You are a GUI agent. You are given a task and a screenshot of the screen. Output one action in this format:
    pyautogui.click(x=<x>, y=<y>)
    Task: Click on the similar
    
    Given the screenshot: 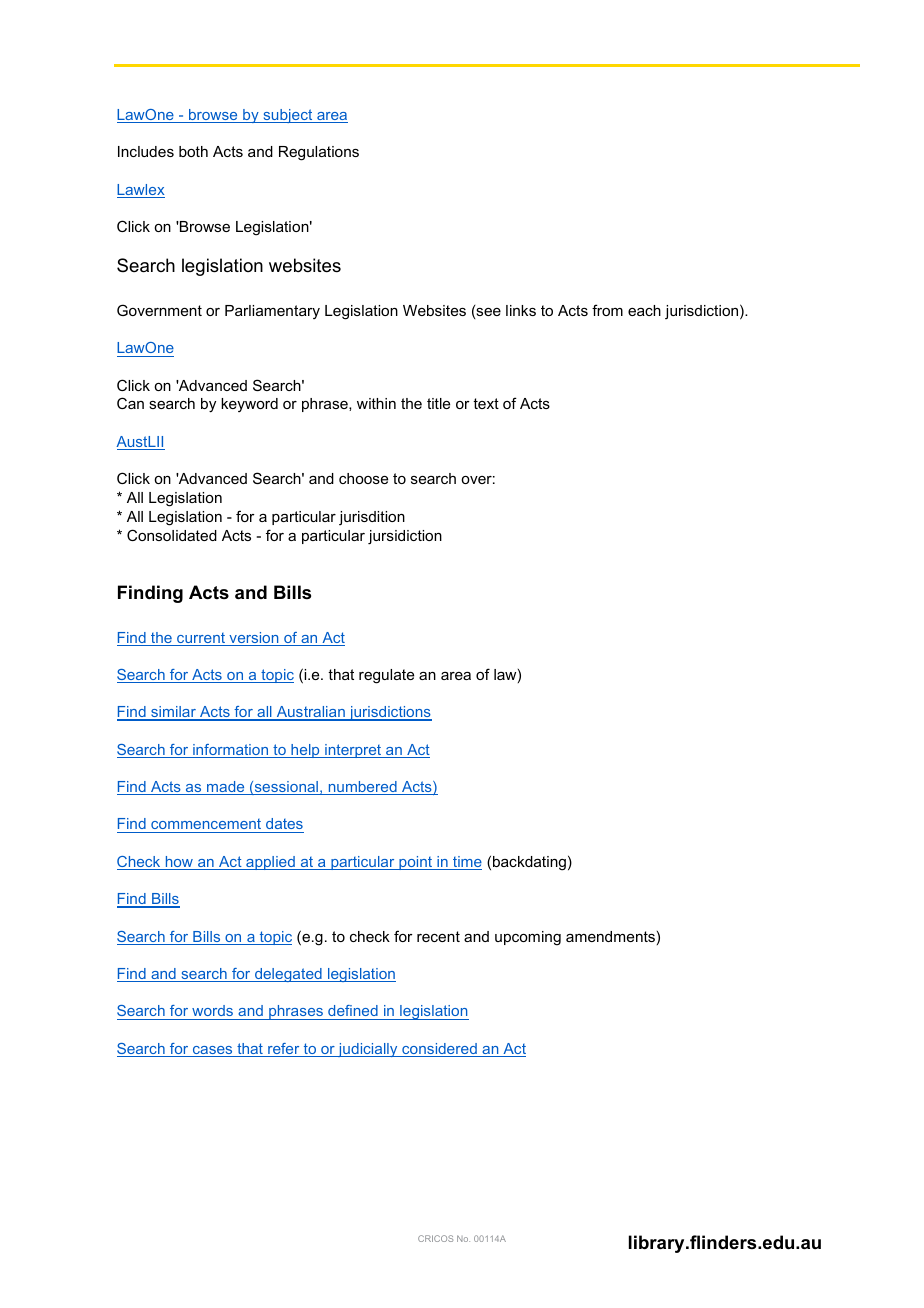 What is the action you would take?
    pyautogui.click(x=173, y=713)
